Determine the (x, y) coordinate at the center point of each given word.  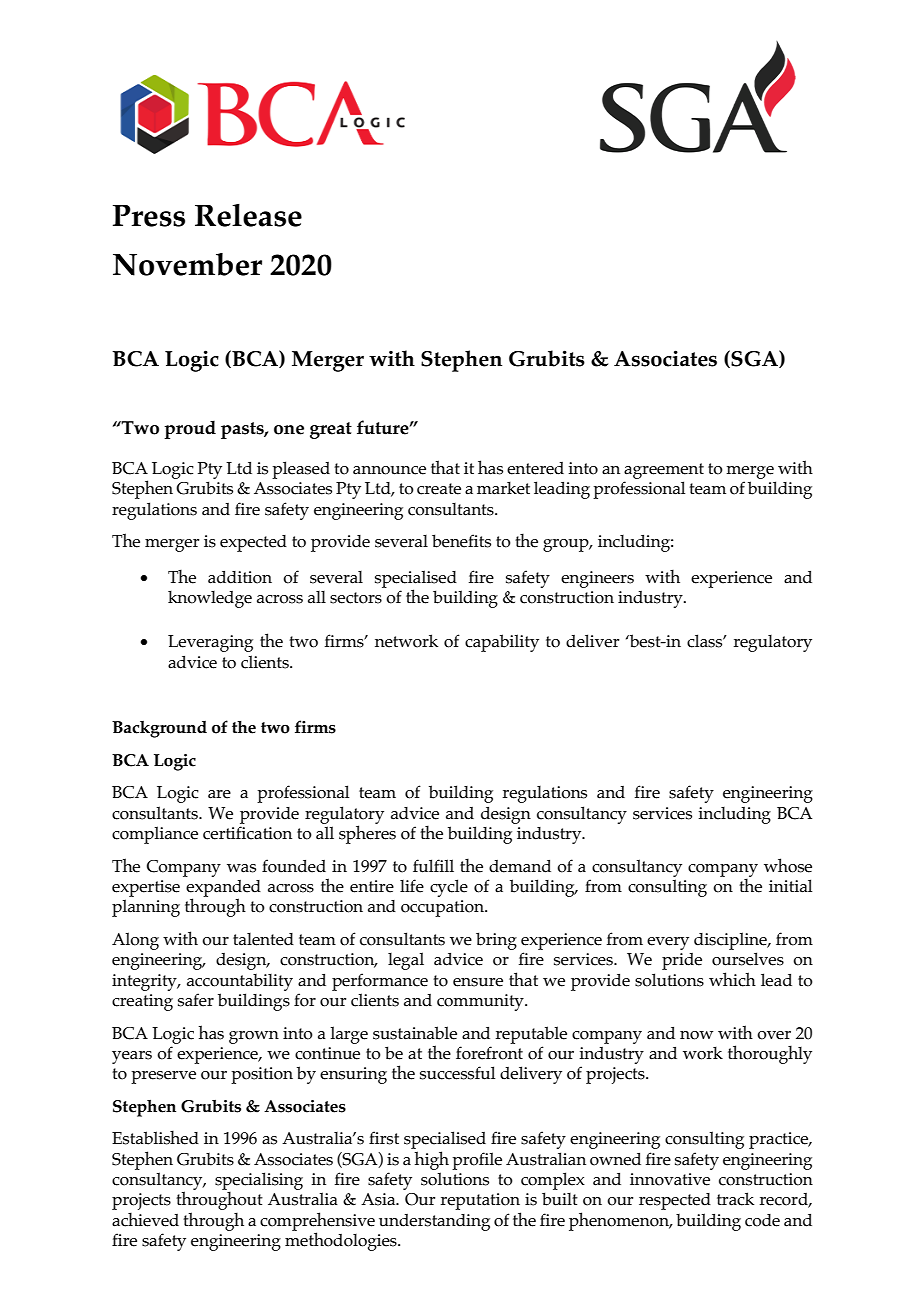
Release (248, 215)
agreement (664, 471)
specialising (259, 1182)
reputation (480, 1201)
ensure (478, 982)
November (187, 264)
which (732, 979)
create (439, 489)
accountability (240, 982)
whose (788, 865)
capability (502, 643)
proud (190, 429)
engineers (597, 579)
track (735, 1199)
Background (159, 729)
